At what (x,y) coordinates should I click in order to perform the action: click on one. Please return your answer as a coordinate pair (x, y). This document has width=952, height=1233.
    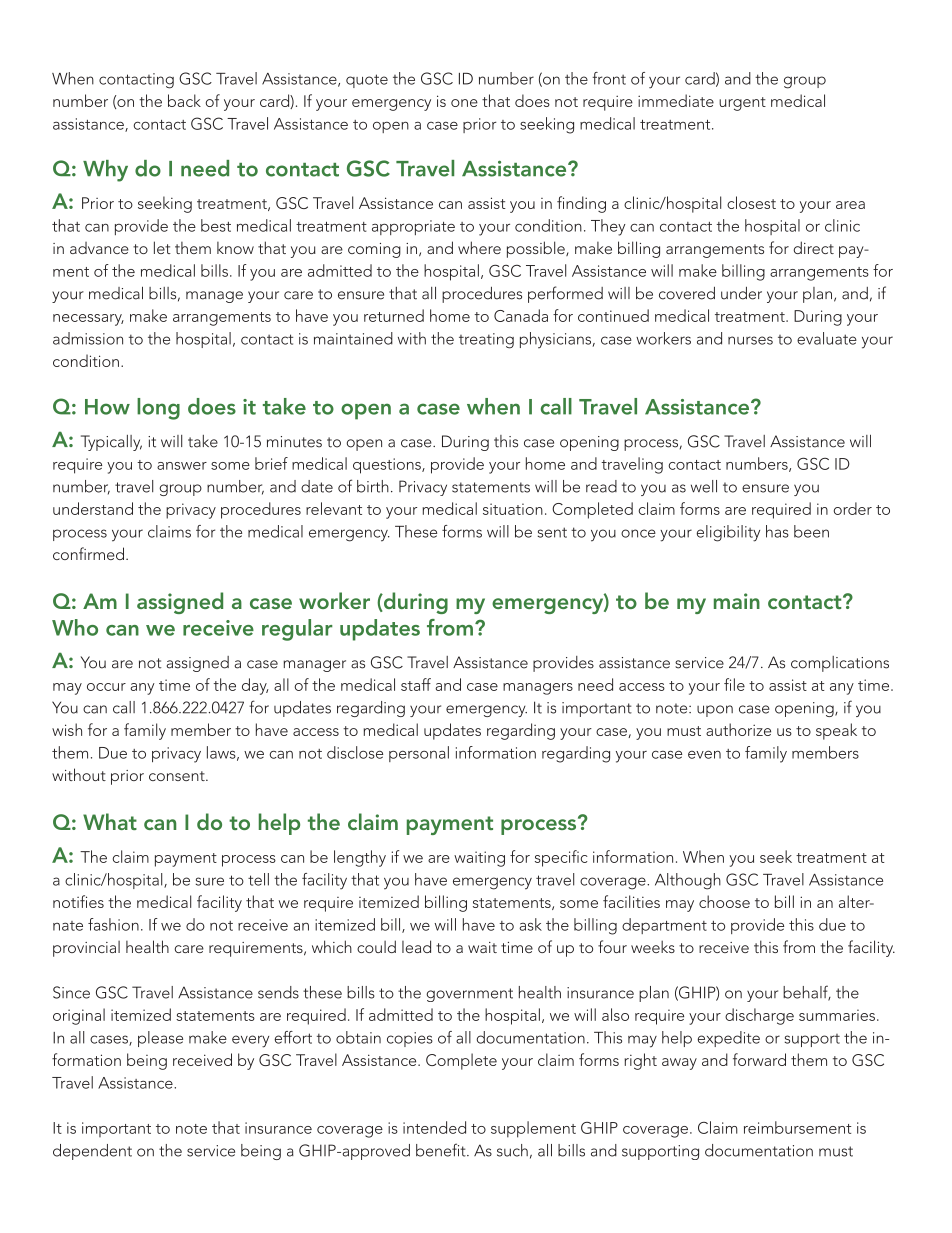
    Looking at the image, I should click on (464, 103).
